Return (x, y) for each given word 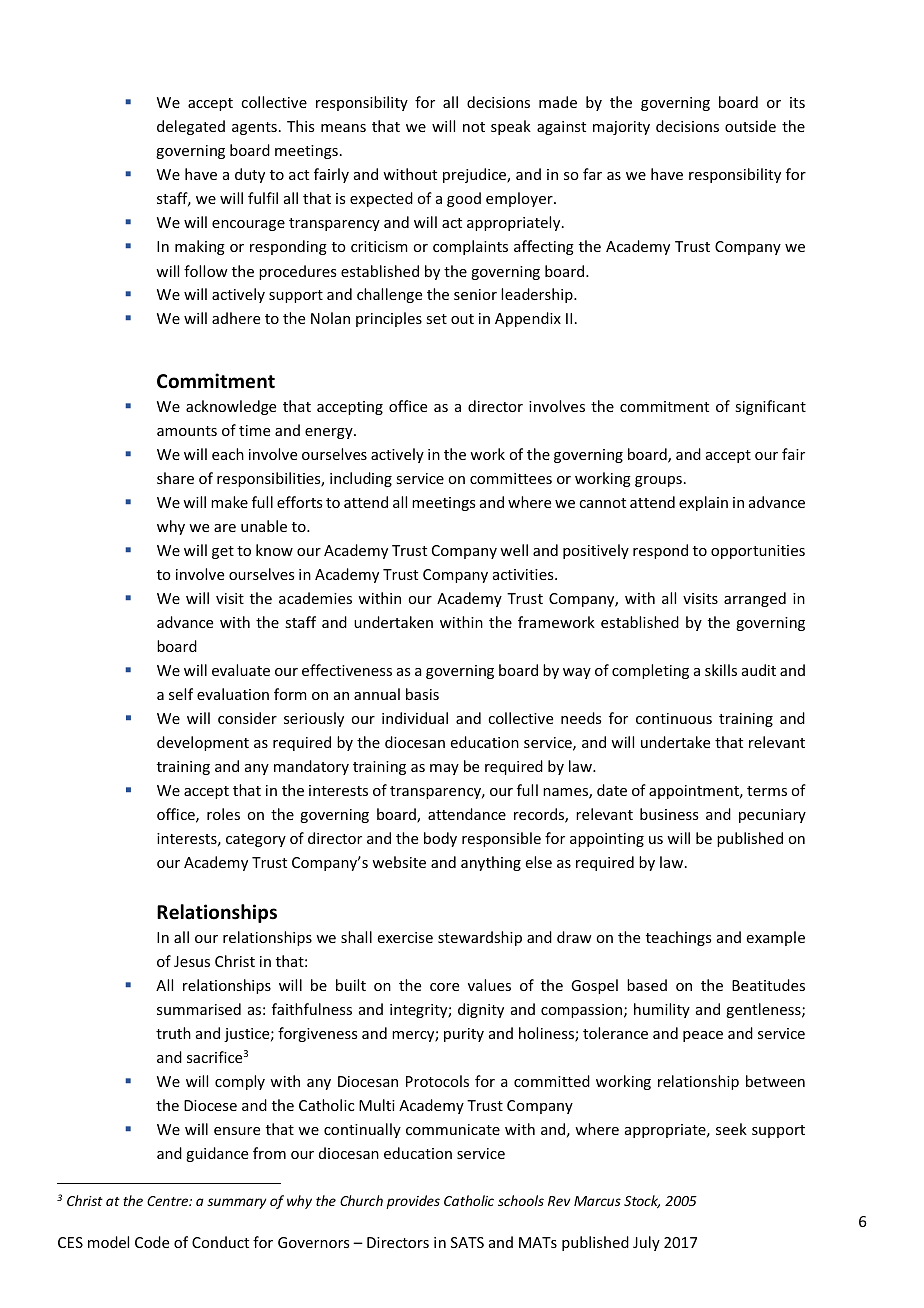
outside (750, 126)
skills (721, 670)
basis (422, 694)
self (181, 694)
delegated (191, 127)
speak (511, 127)
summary (236, 1203)
